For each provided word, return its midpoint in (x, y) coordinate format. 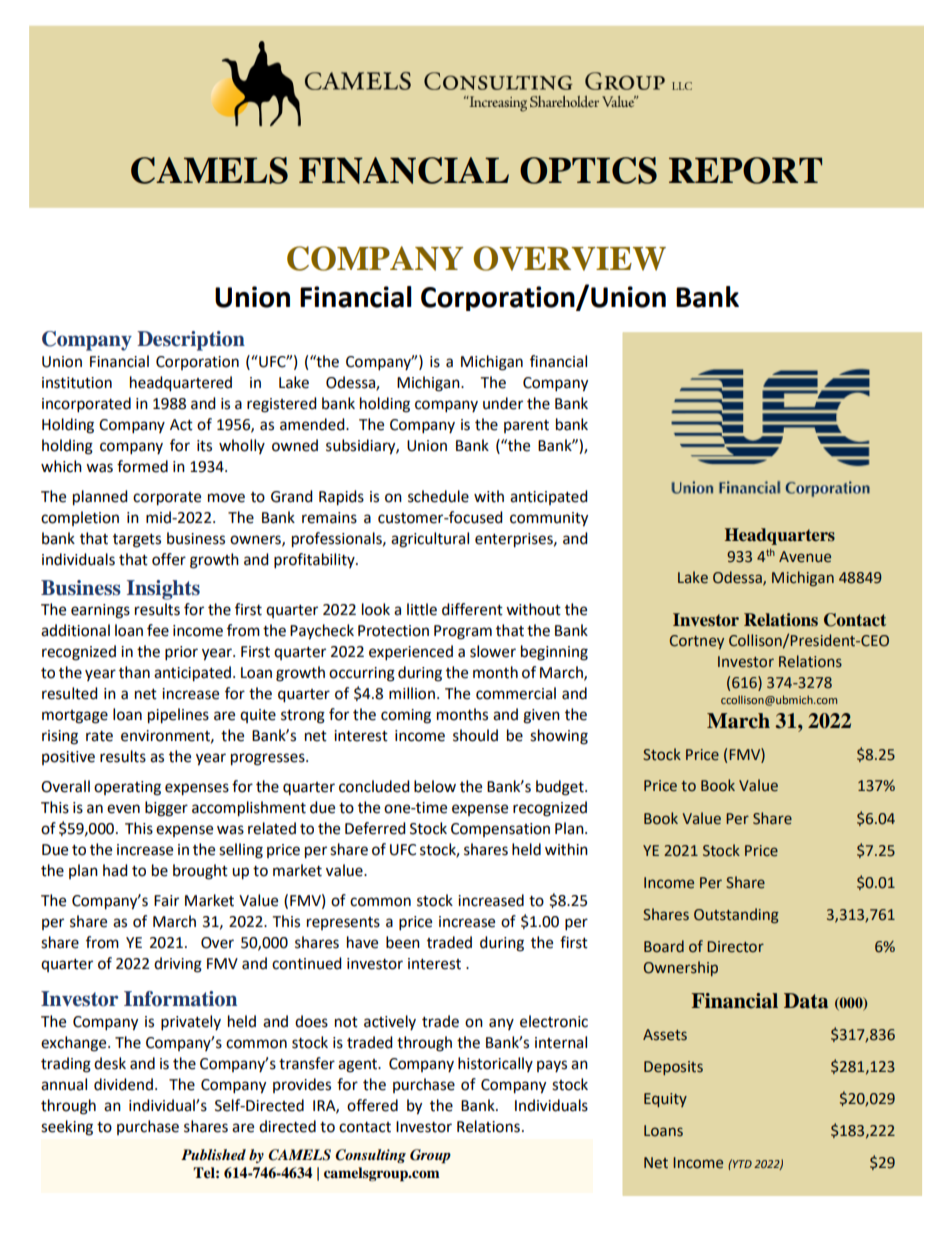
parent (526, 426)
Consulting (370, 1156)
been (403, 942)
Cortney (697, 642)
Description (191, 341)
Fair (166, 901)
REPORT (745, 170)
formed (142, 466)
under (503, 403)
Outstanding (736, 915)
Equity (665, 1100)
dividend (123, 1084)
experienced (411, 653)
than (134, 672)
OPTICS (588, 170)
